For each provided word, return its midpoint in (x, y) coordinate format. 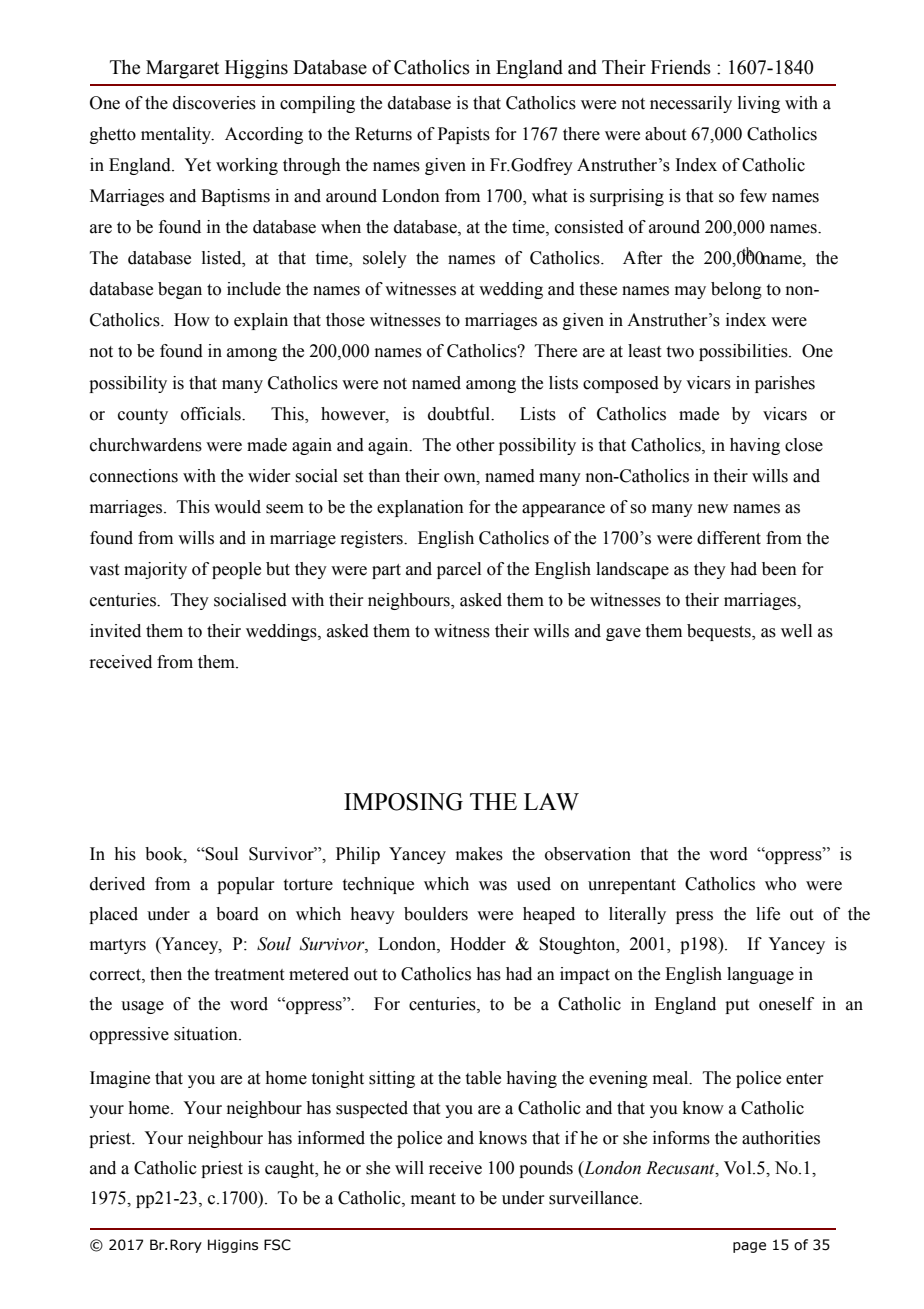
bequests (720, 632)
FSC (277, 1245)
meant (433, 1199)
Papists (464, 135)
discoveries (214, 103)
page (749, 1247)
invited (115, 631)
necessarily (691, 104)
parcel (459, 570)
